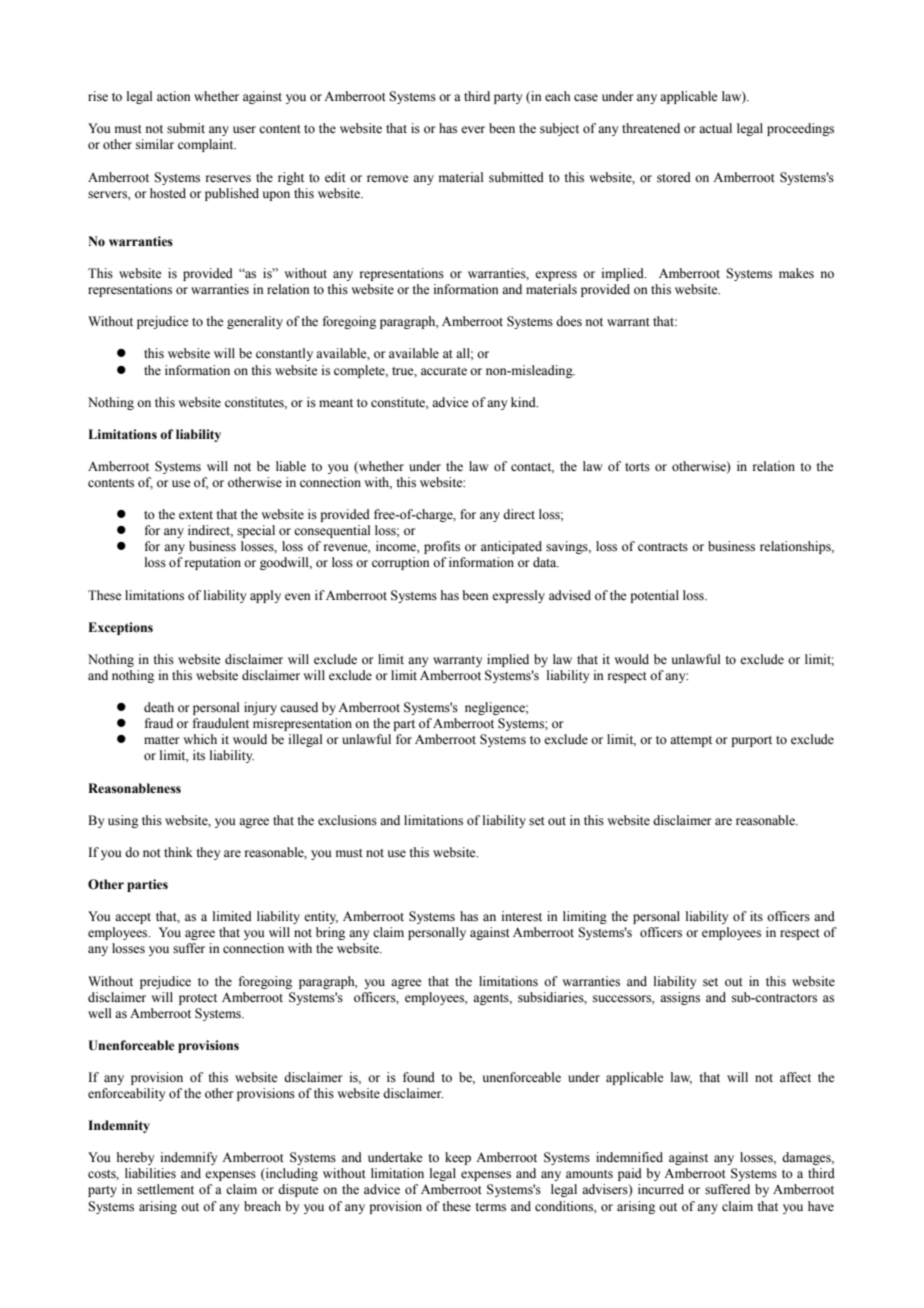 The width and height of the screenshot is (924, 1308). What do you see at coordinates (473, 129) in the screenshot?
I see `ever` at bounding box center [473, 129].
